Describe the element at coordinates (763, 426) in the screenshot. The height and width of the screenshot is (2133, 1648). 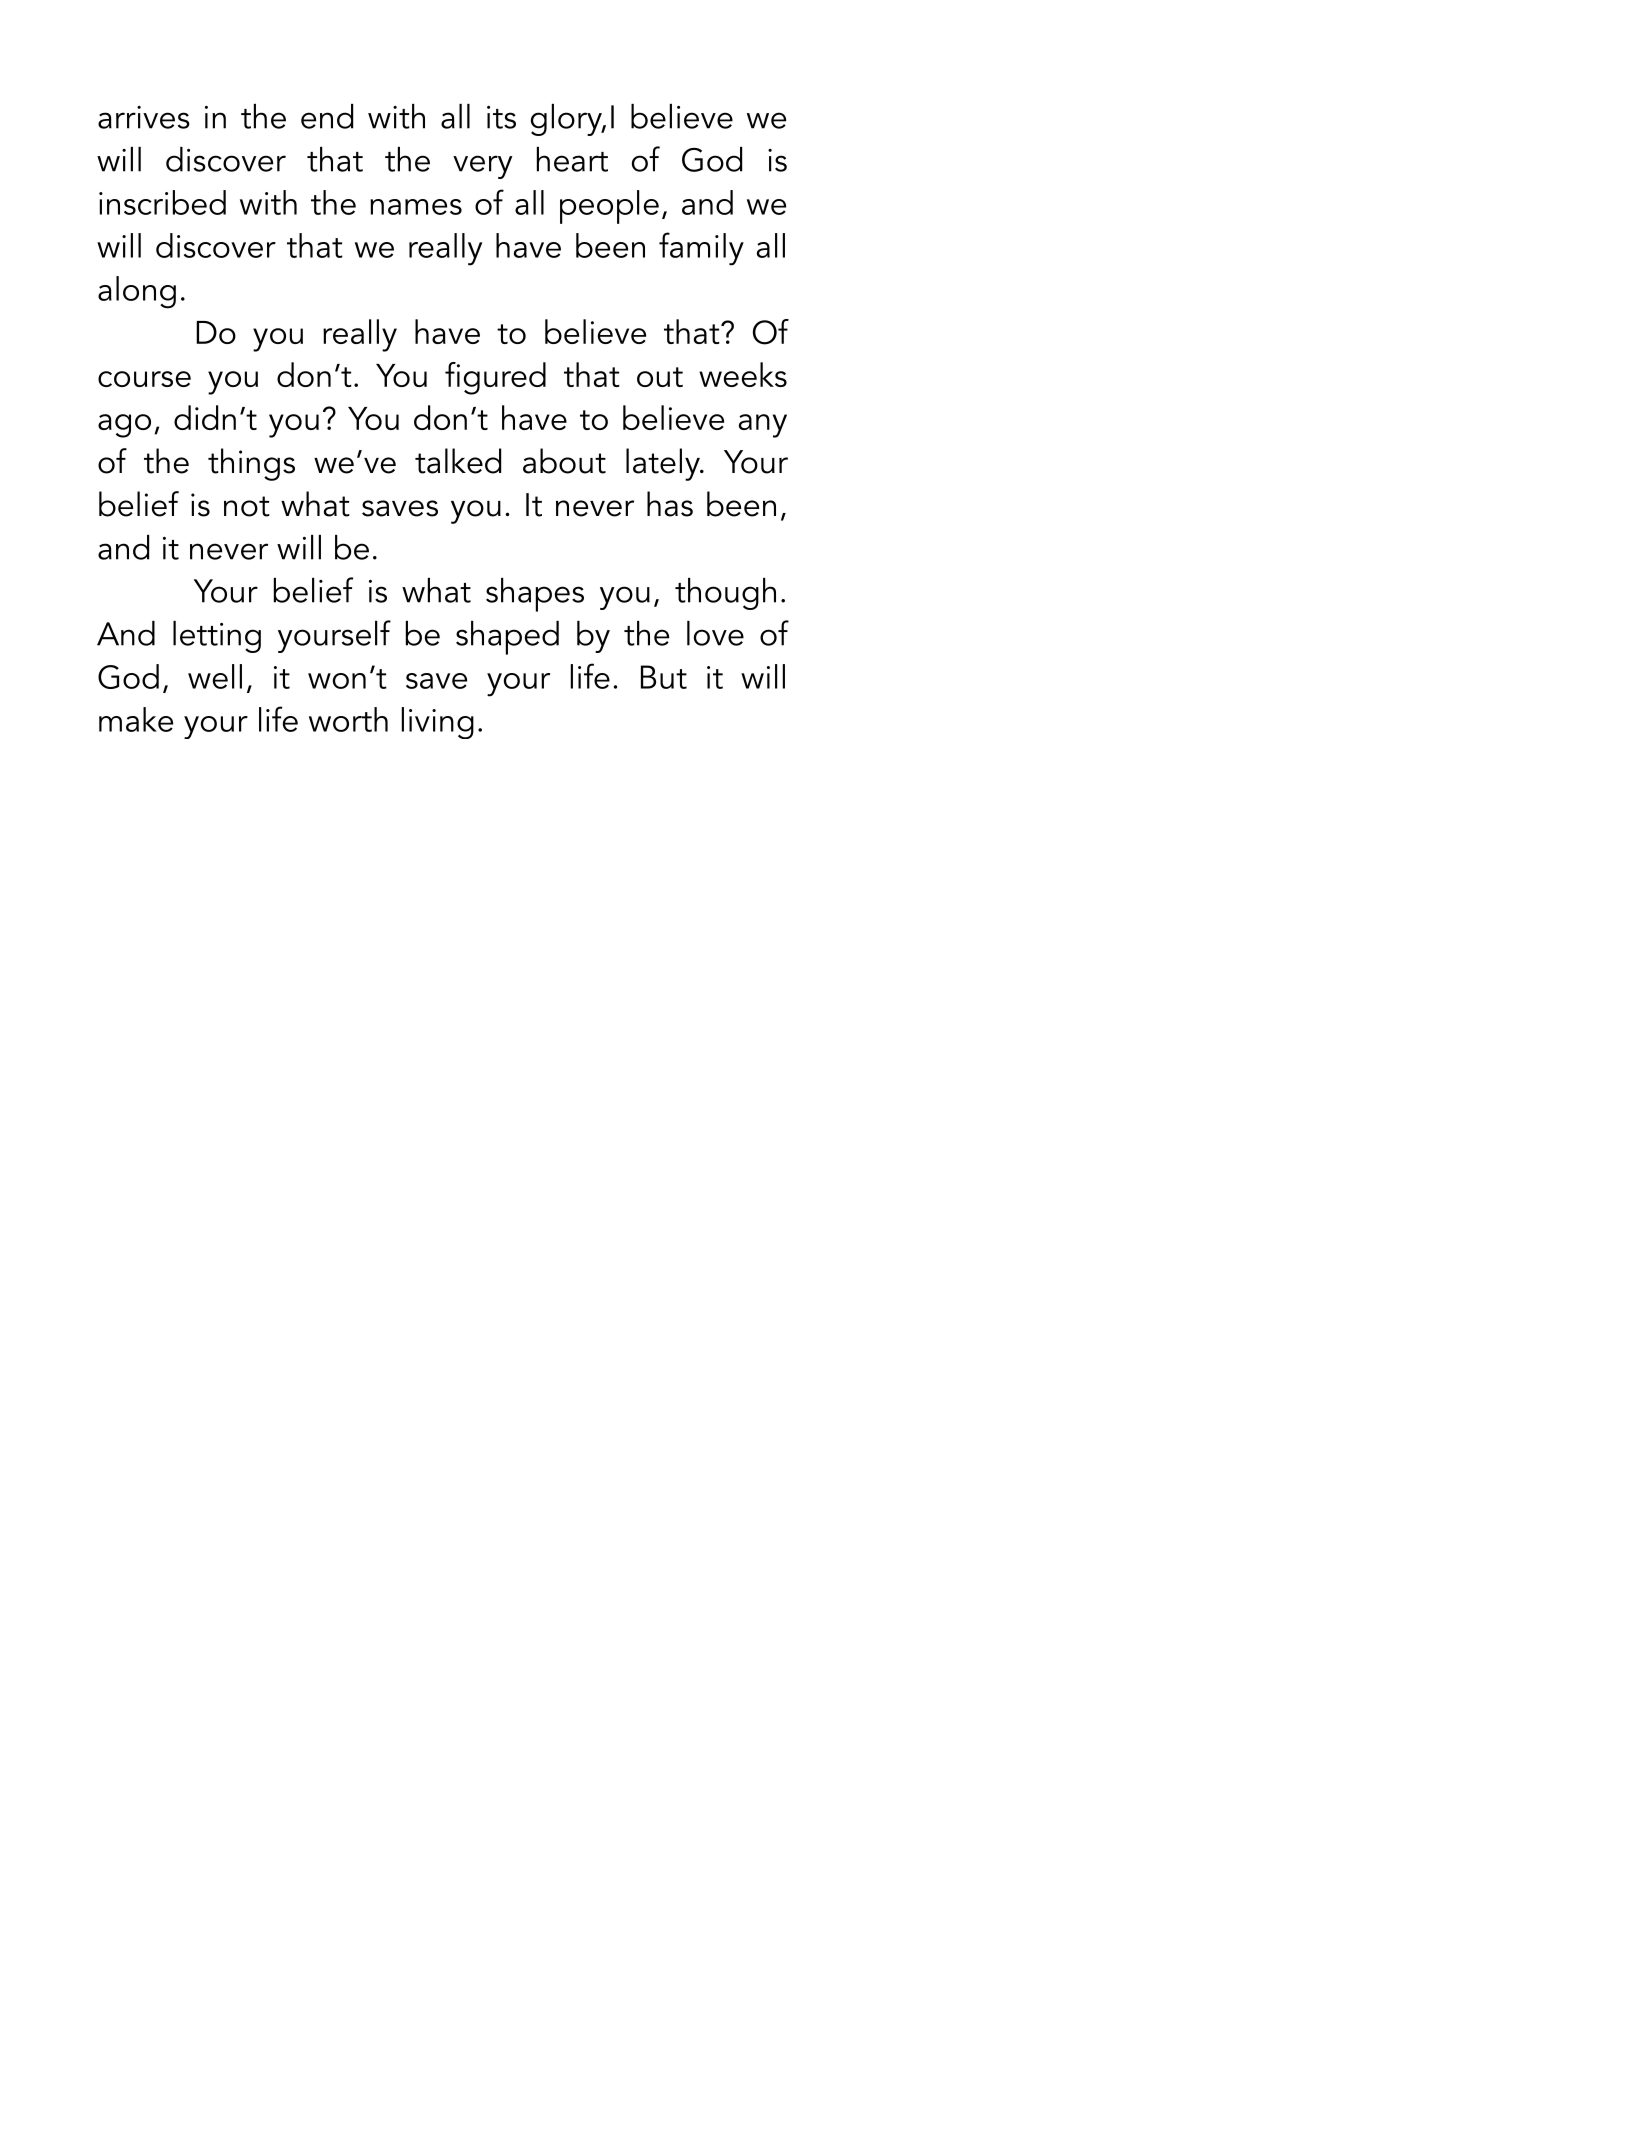
I see `any` at that location.
